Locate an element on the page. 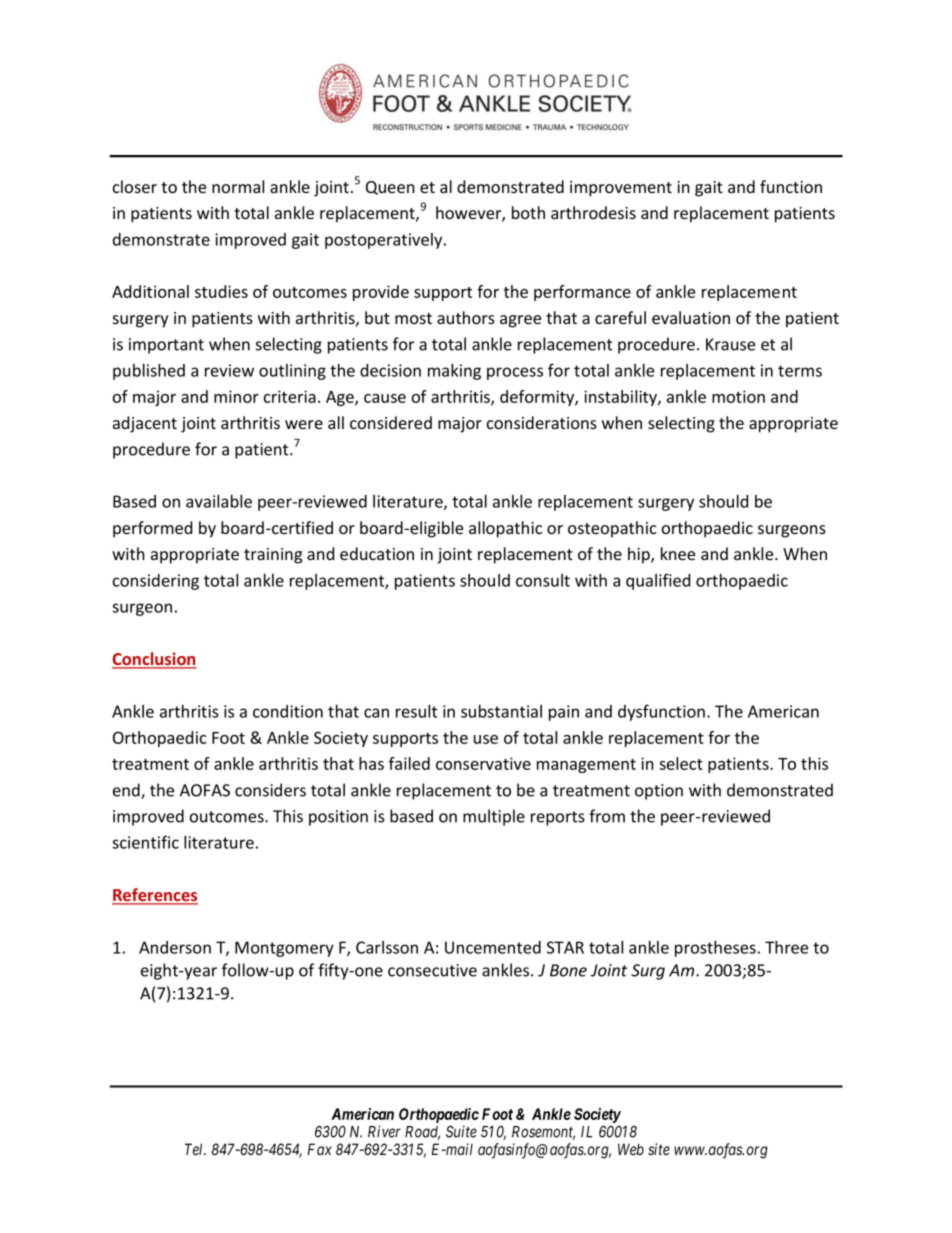 Image resolution: width=952 pixels, height=1233 pixels. both is located at coordinates (528, 212).
